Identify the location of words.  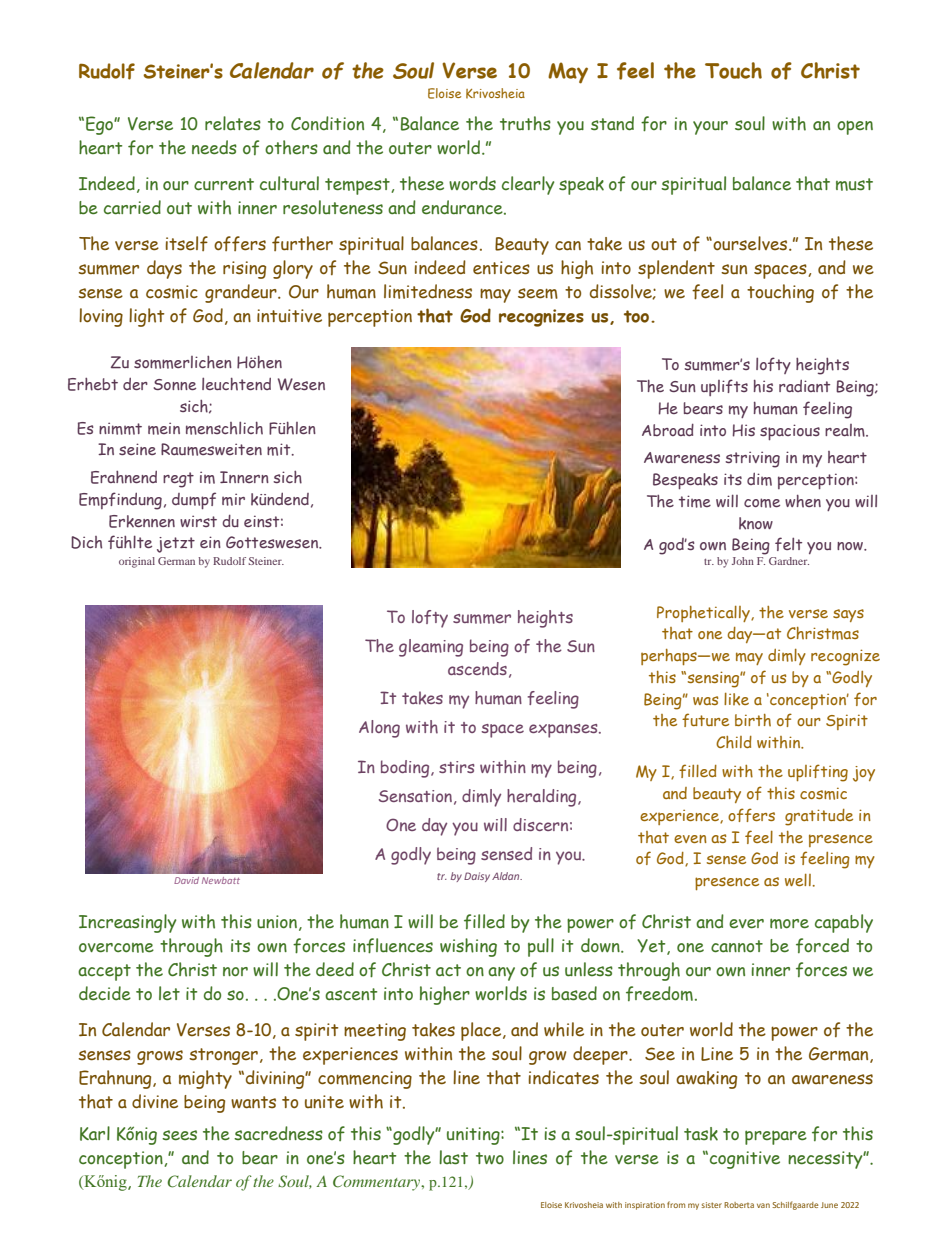
(472, 183).
